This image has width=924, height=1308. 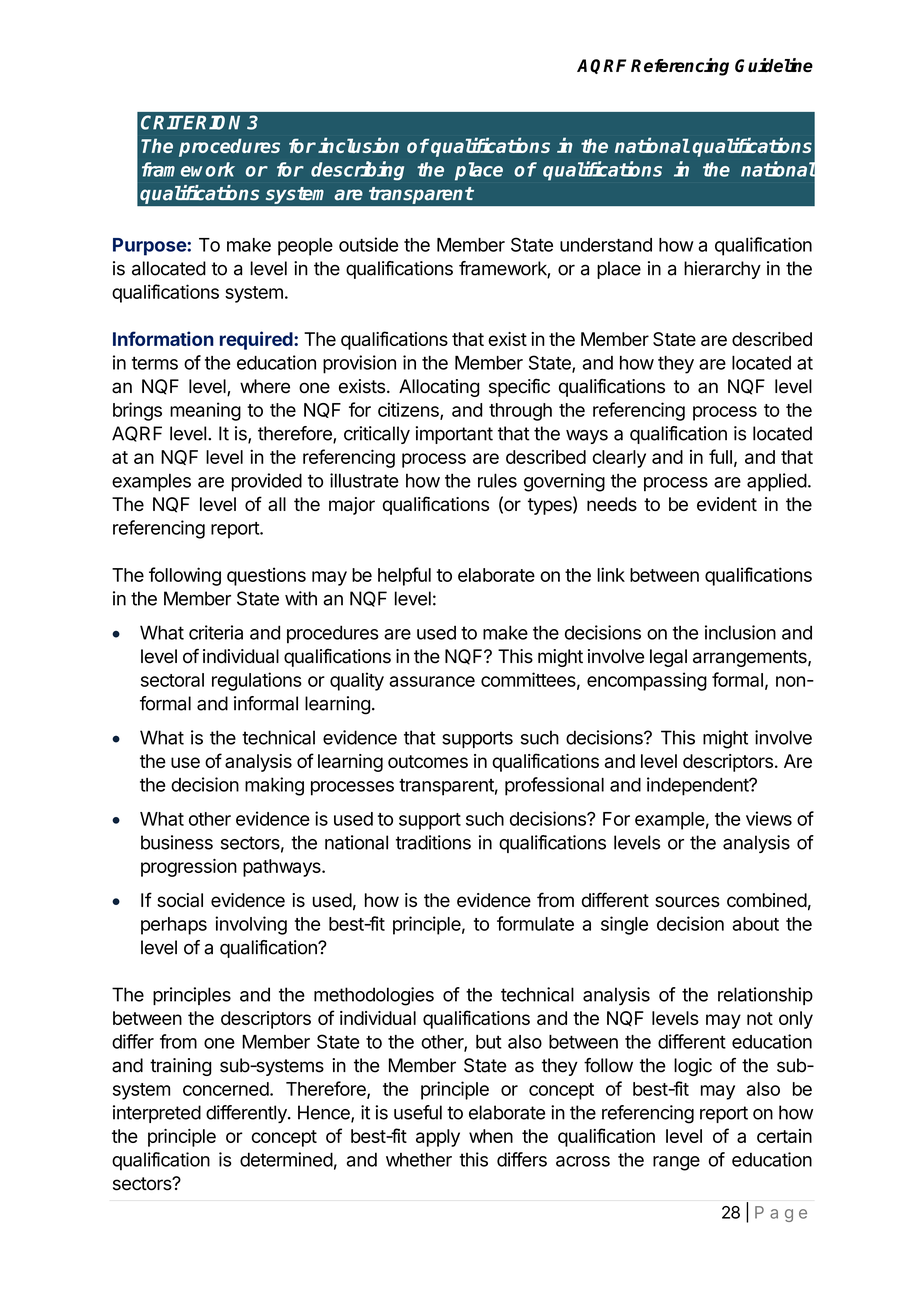 What do you see at coordinates (404, 576) in the image?
I see `helpful` at bounding box center [404, 576].
